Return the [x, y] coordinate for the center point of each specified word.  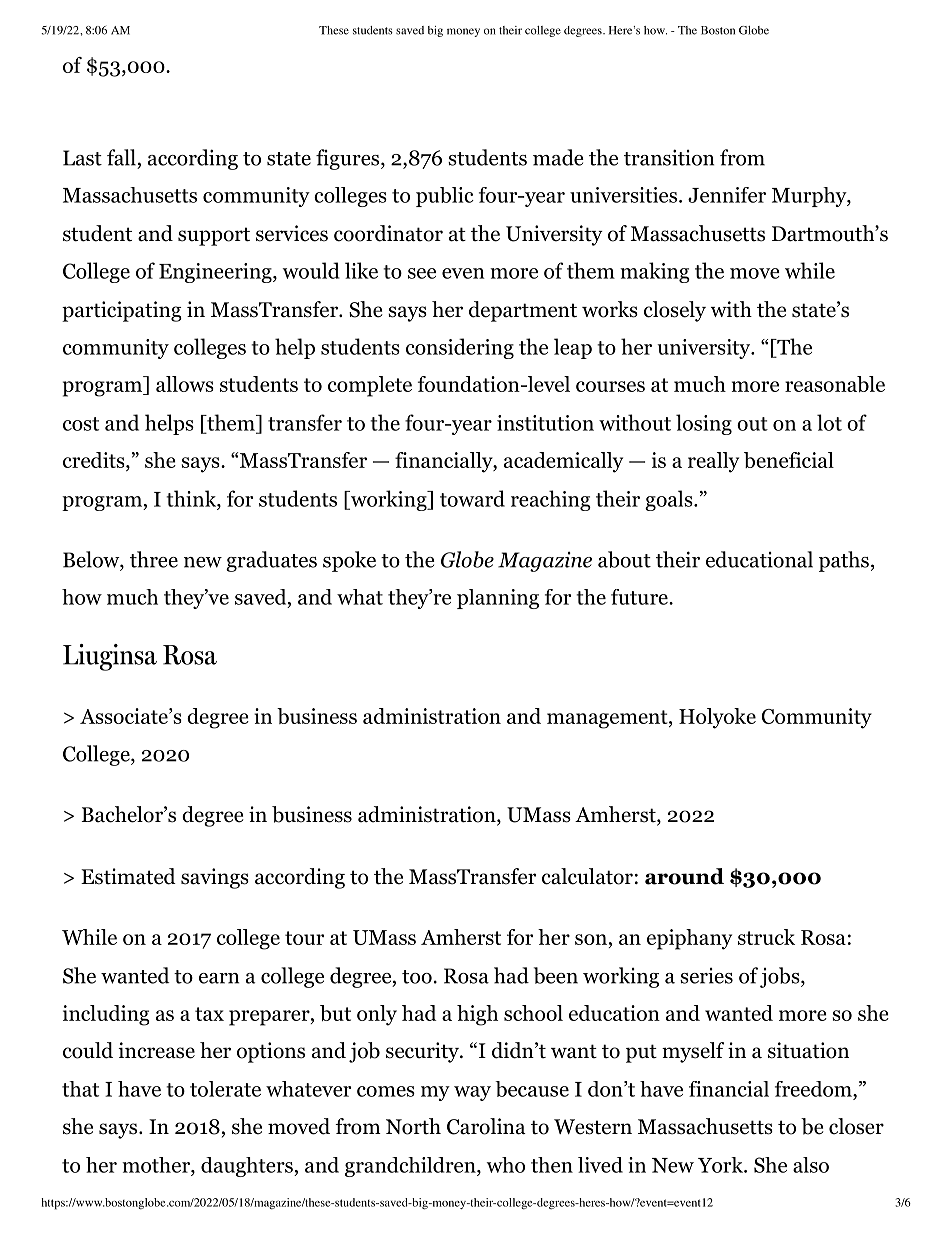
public [445, 197]
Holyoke [717, 718]
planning [498, 599]
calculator [587, 876]
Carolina [486, 1126]
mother [157, 1165]
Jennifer [727, 195]
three [154, 559]
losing [704, 424]
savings [215, 878]
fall [121, 157]
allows [185, 384]
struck [766, 937]
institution [545, 423]
